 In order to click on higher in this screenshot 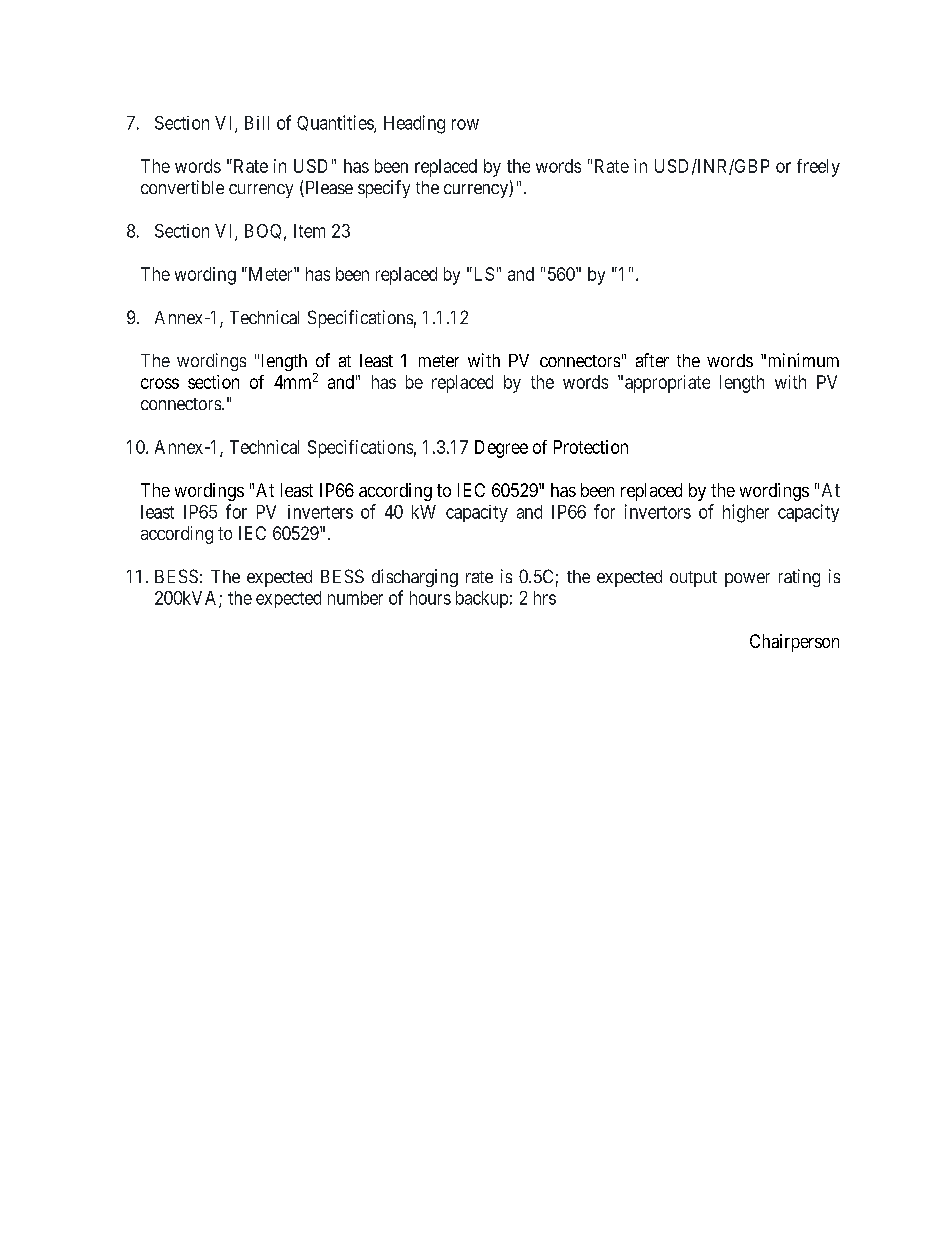, I will do `click(746, 513)`.
